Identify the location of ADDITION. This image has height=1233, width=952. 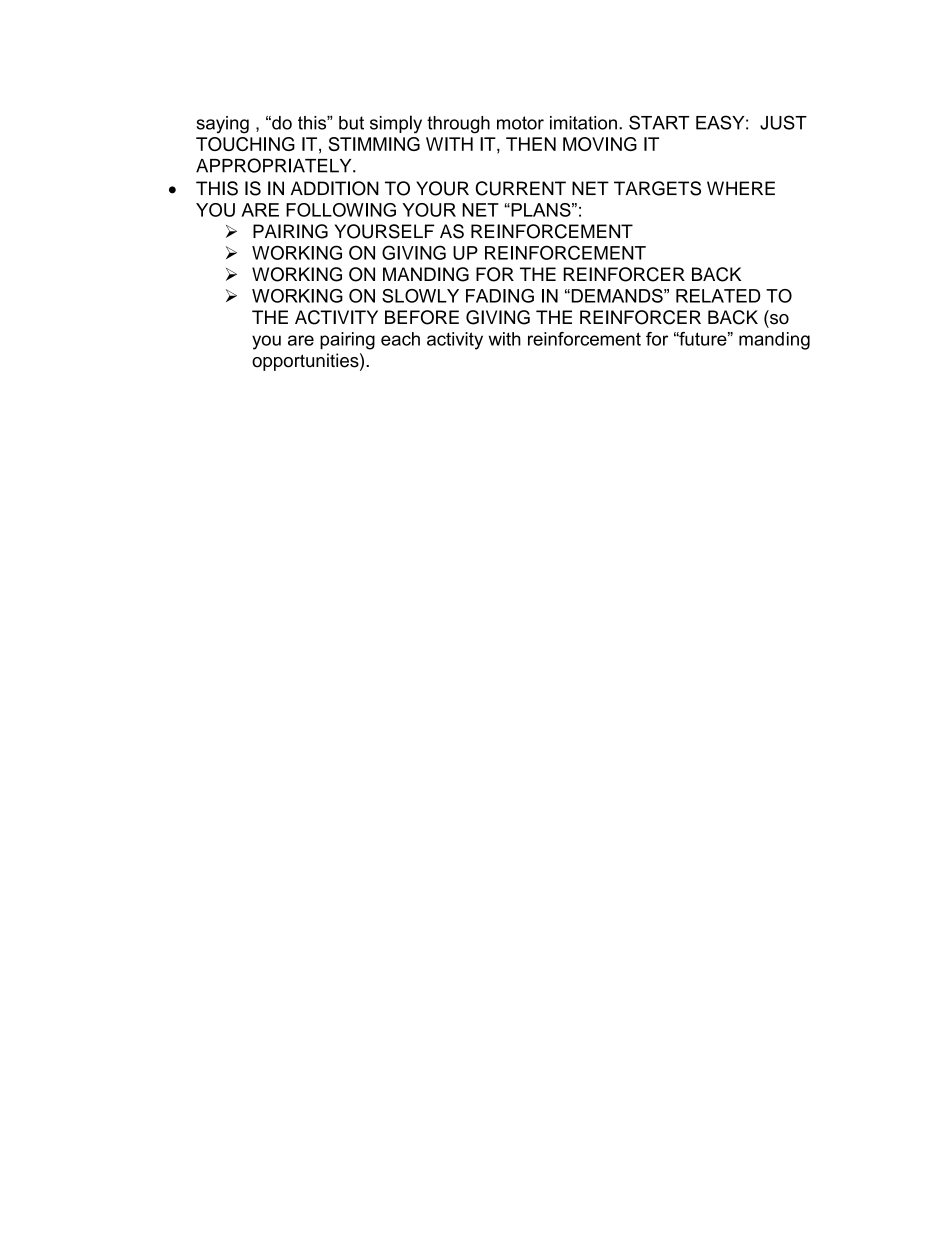
(335, 188).
